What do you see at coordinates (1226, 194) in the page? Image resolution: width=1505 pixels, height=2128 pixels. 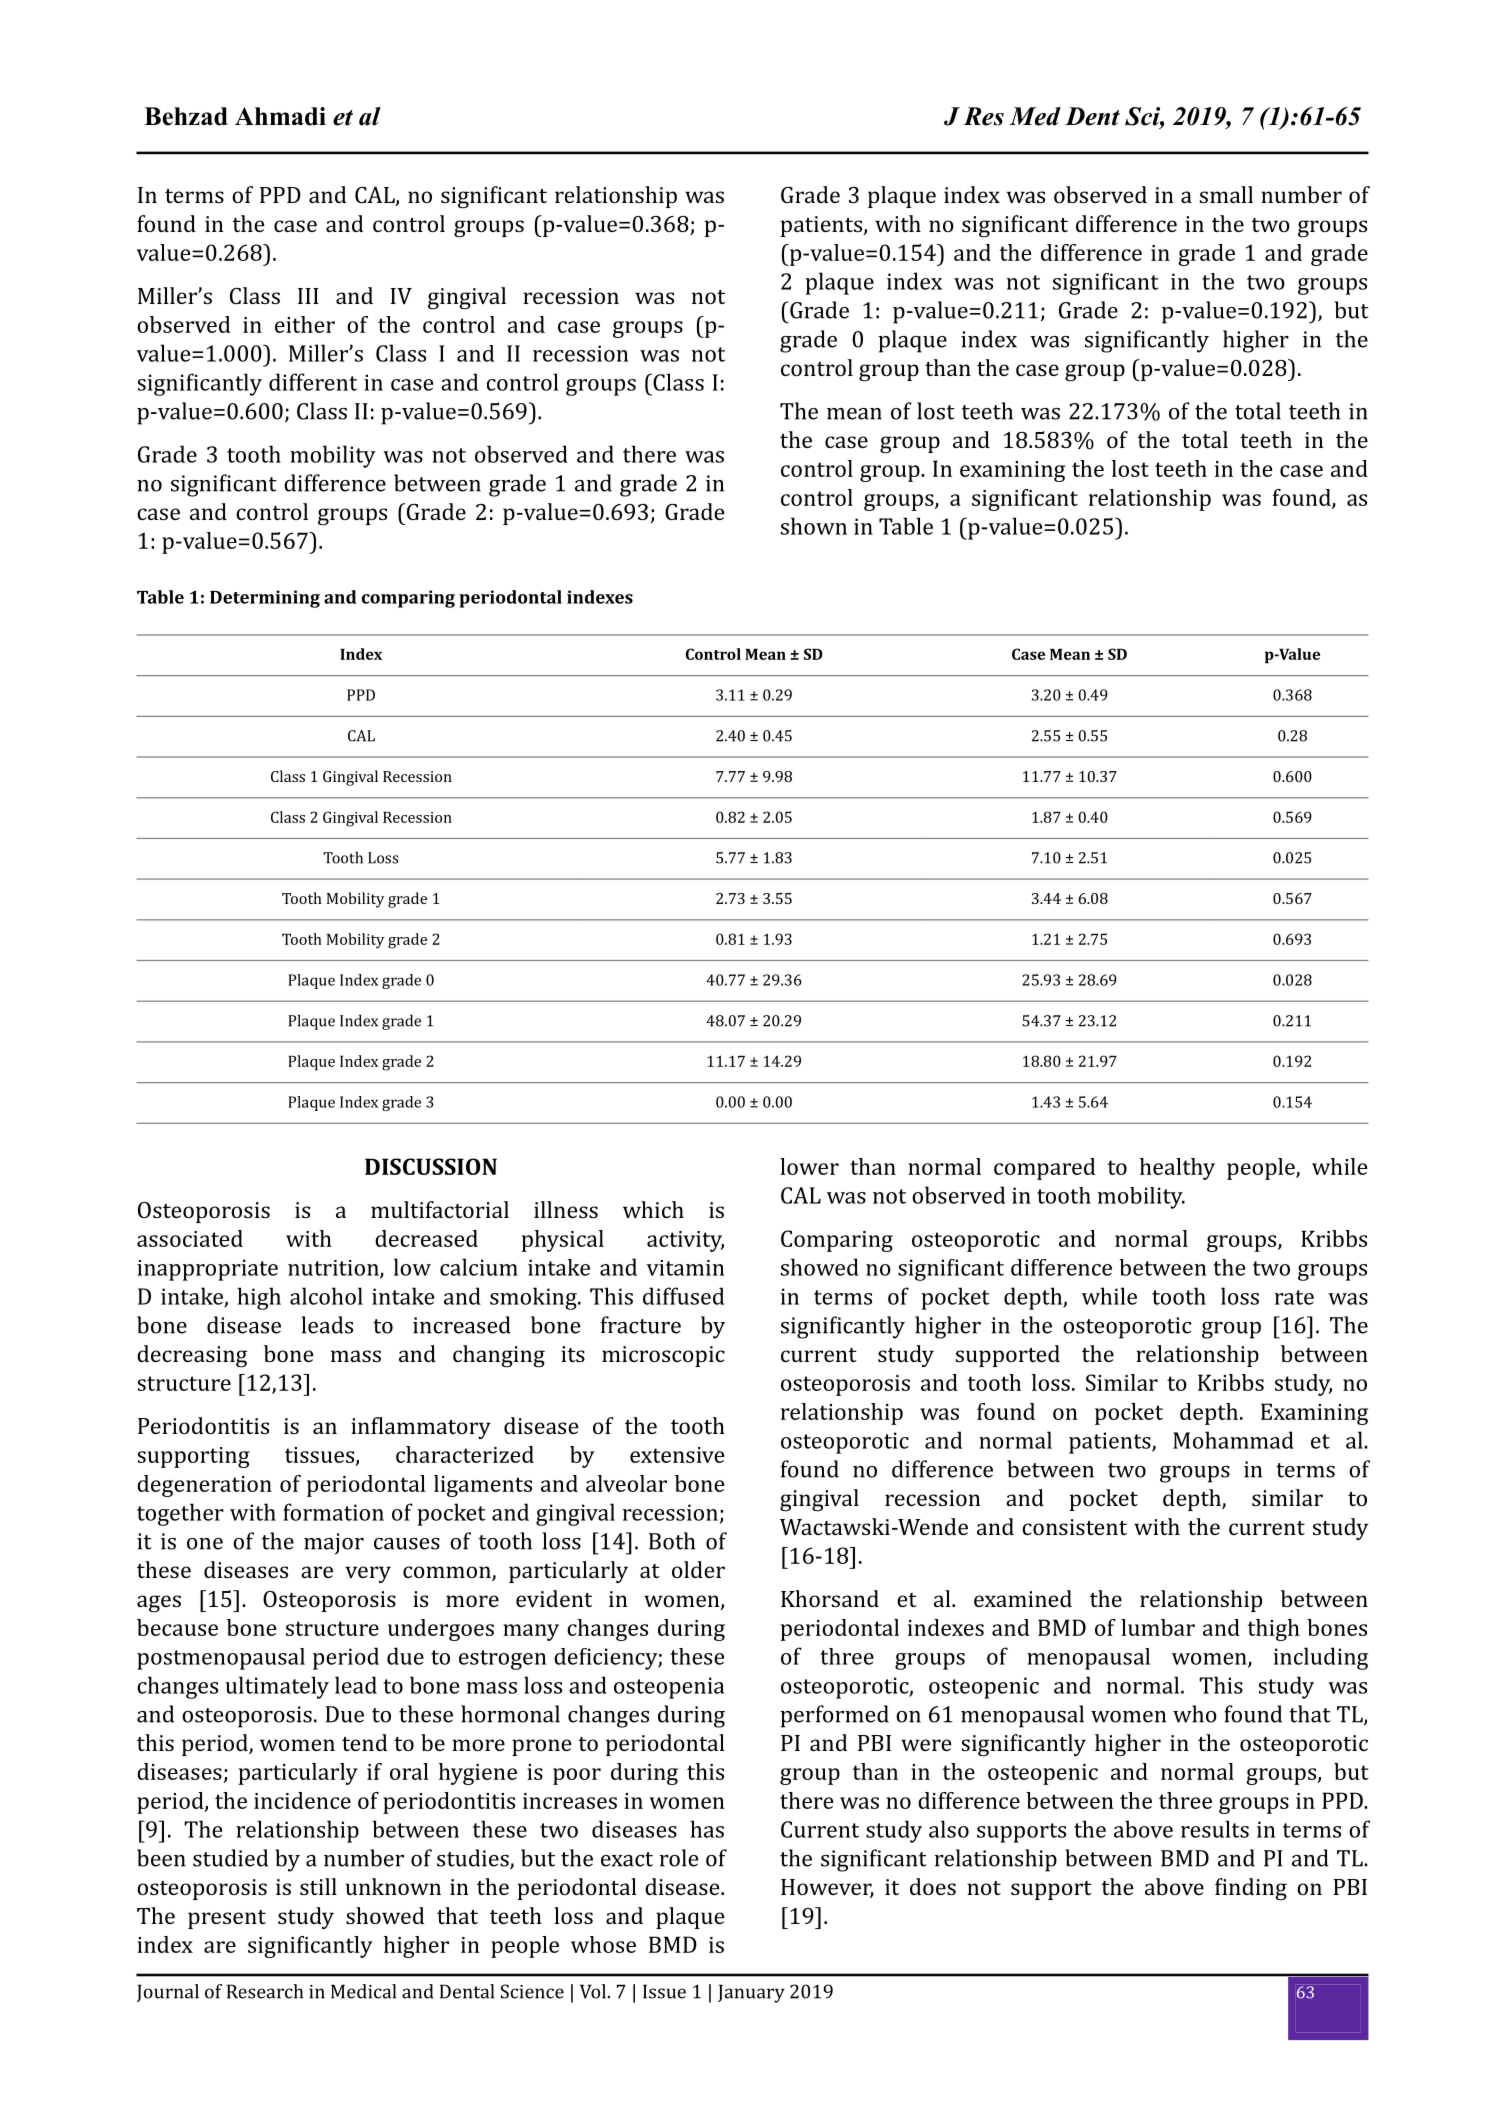 I see `small` at bounding box center [1226, 194].
